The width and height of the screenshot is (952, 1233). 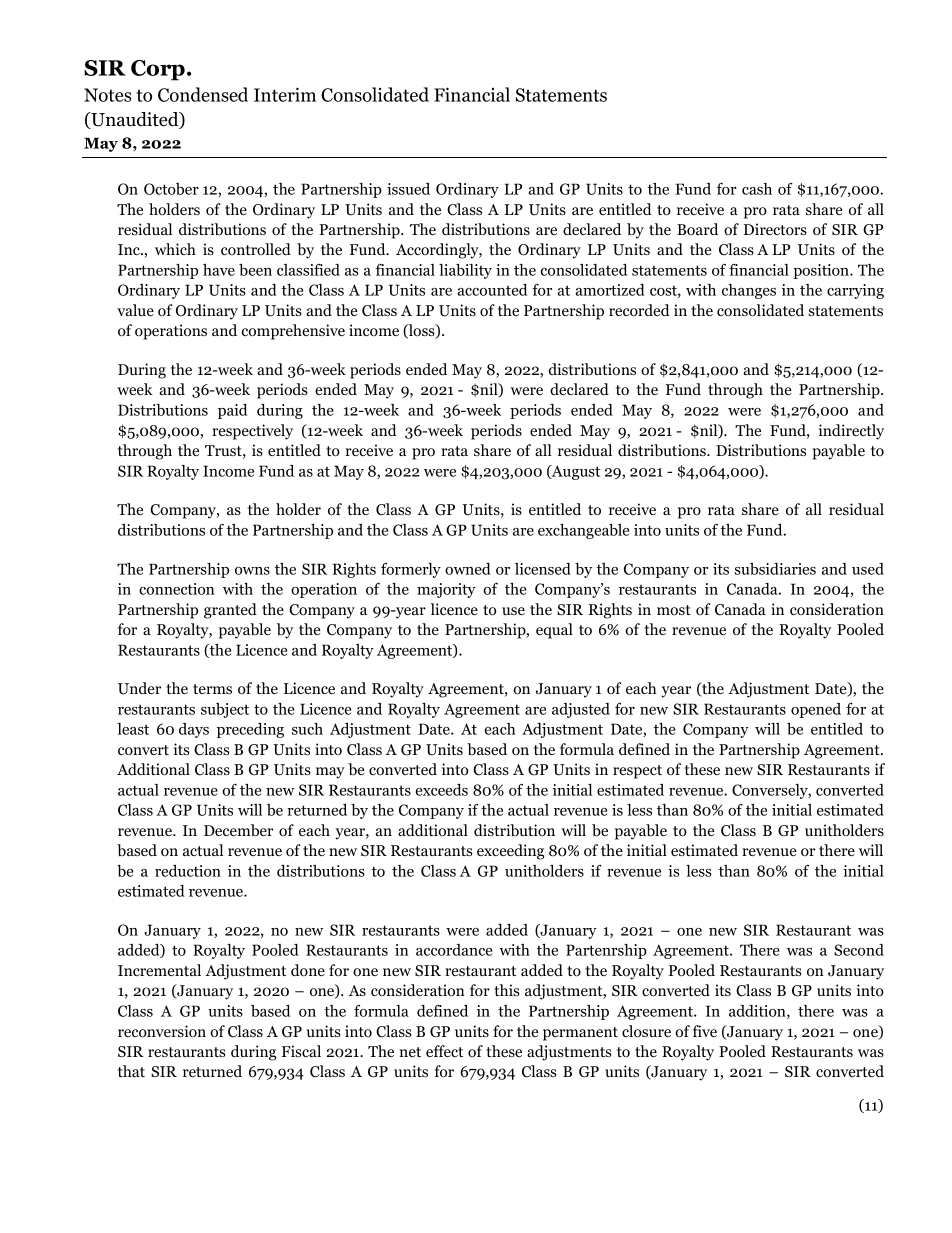 I want to click on Condensed, so click(x=203, y=94).
